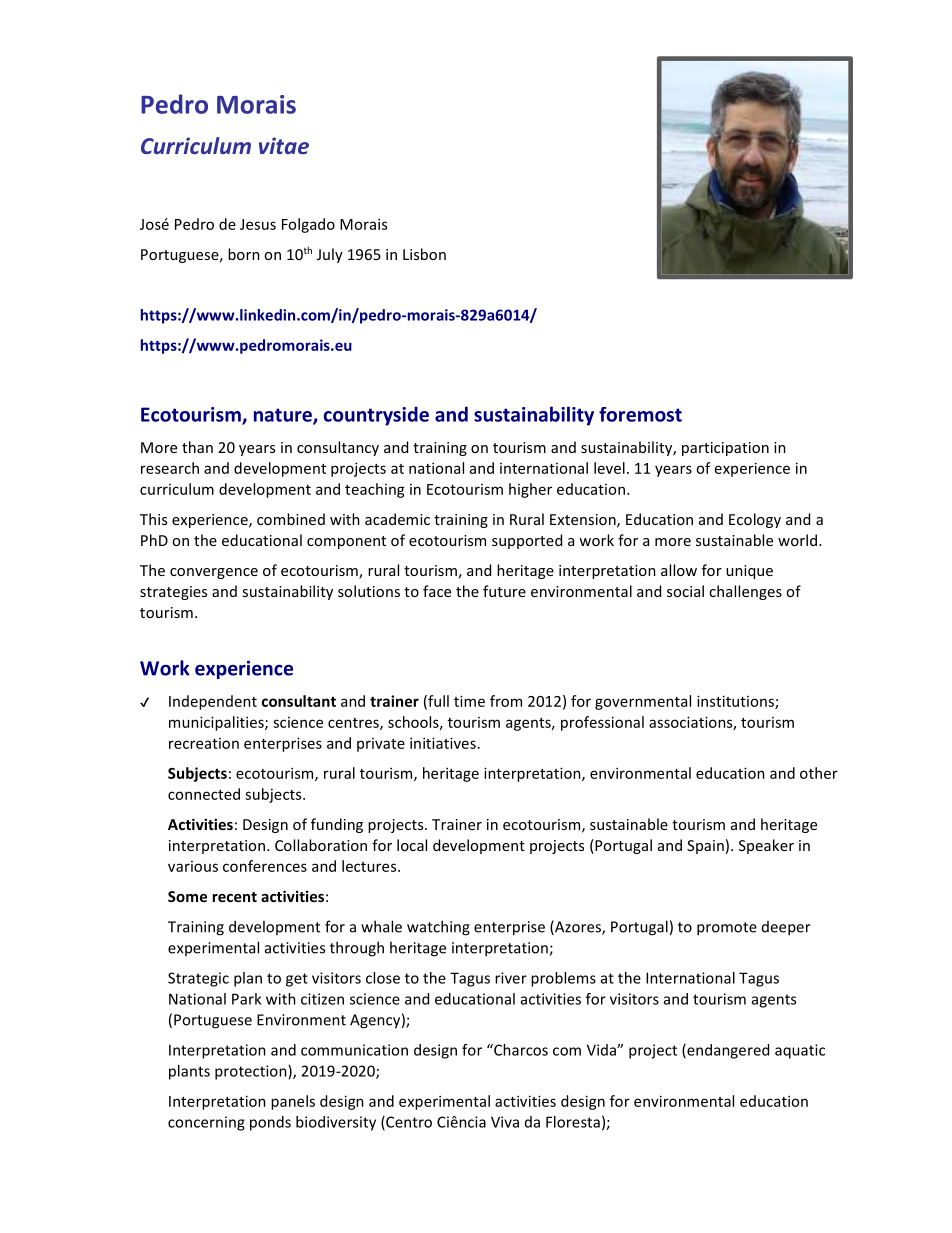 The height and width of the image is (1233, 952). Describe the element at coordinates (284, 145) in the image. I see `vitae` at that location.
